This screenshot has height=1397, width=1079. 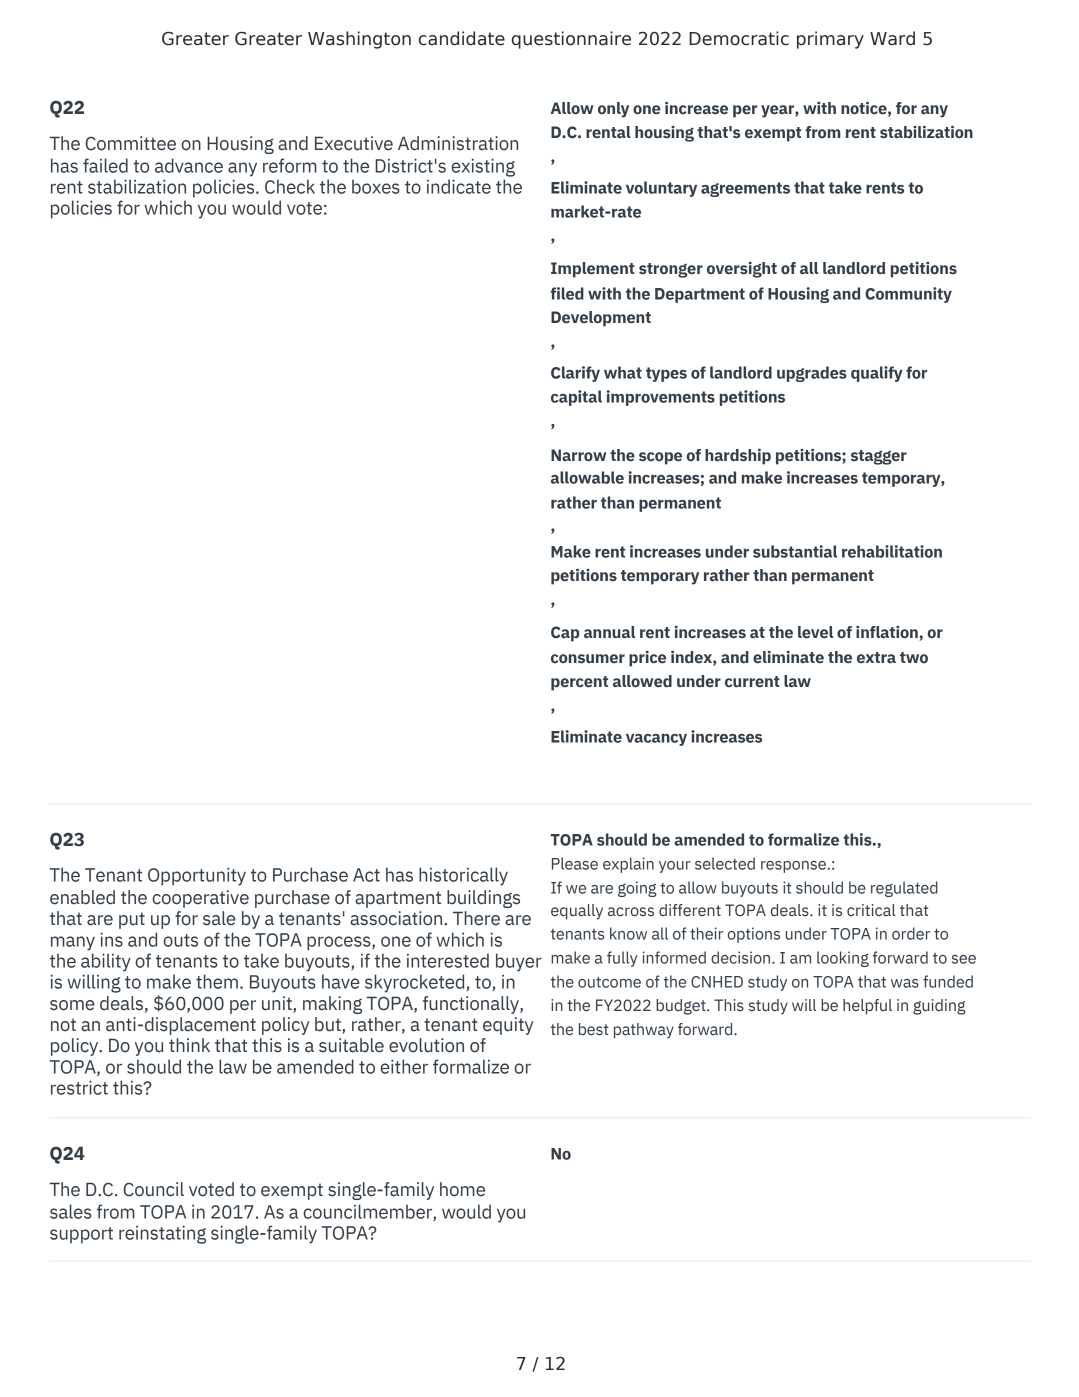 What do you see at coordinates (588, 659) in the screenshot?
I see `consumer` at bounding box center [588, 659].
